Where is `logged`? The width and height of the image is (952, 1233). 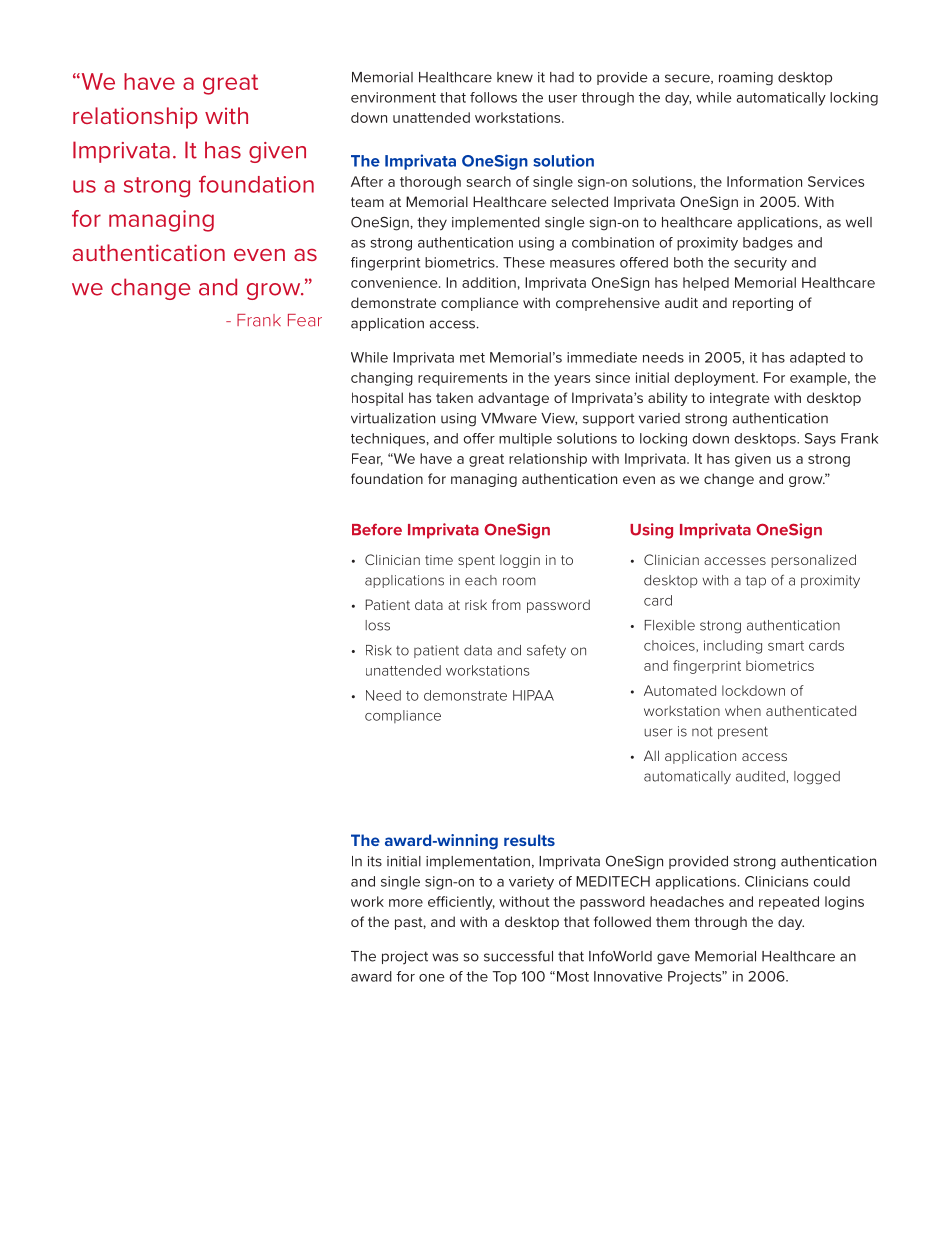 logged is located at coordinates (817, 778).
